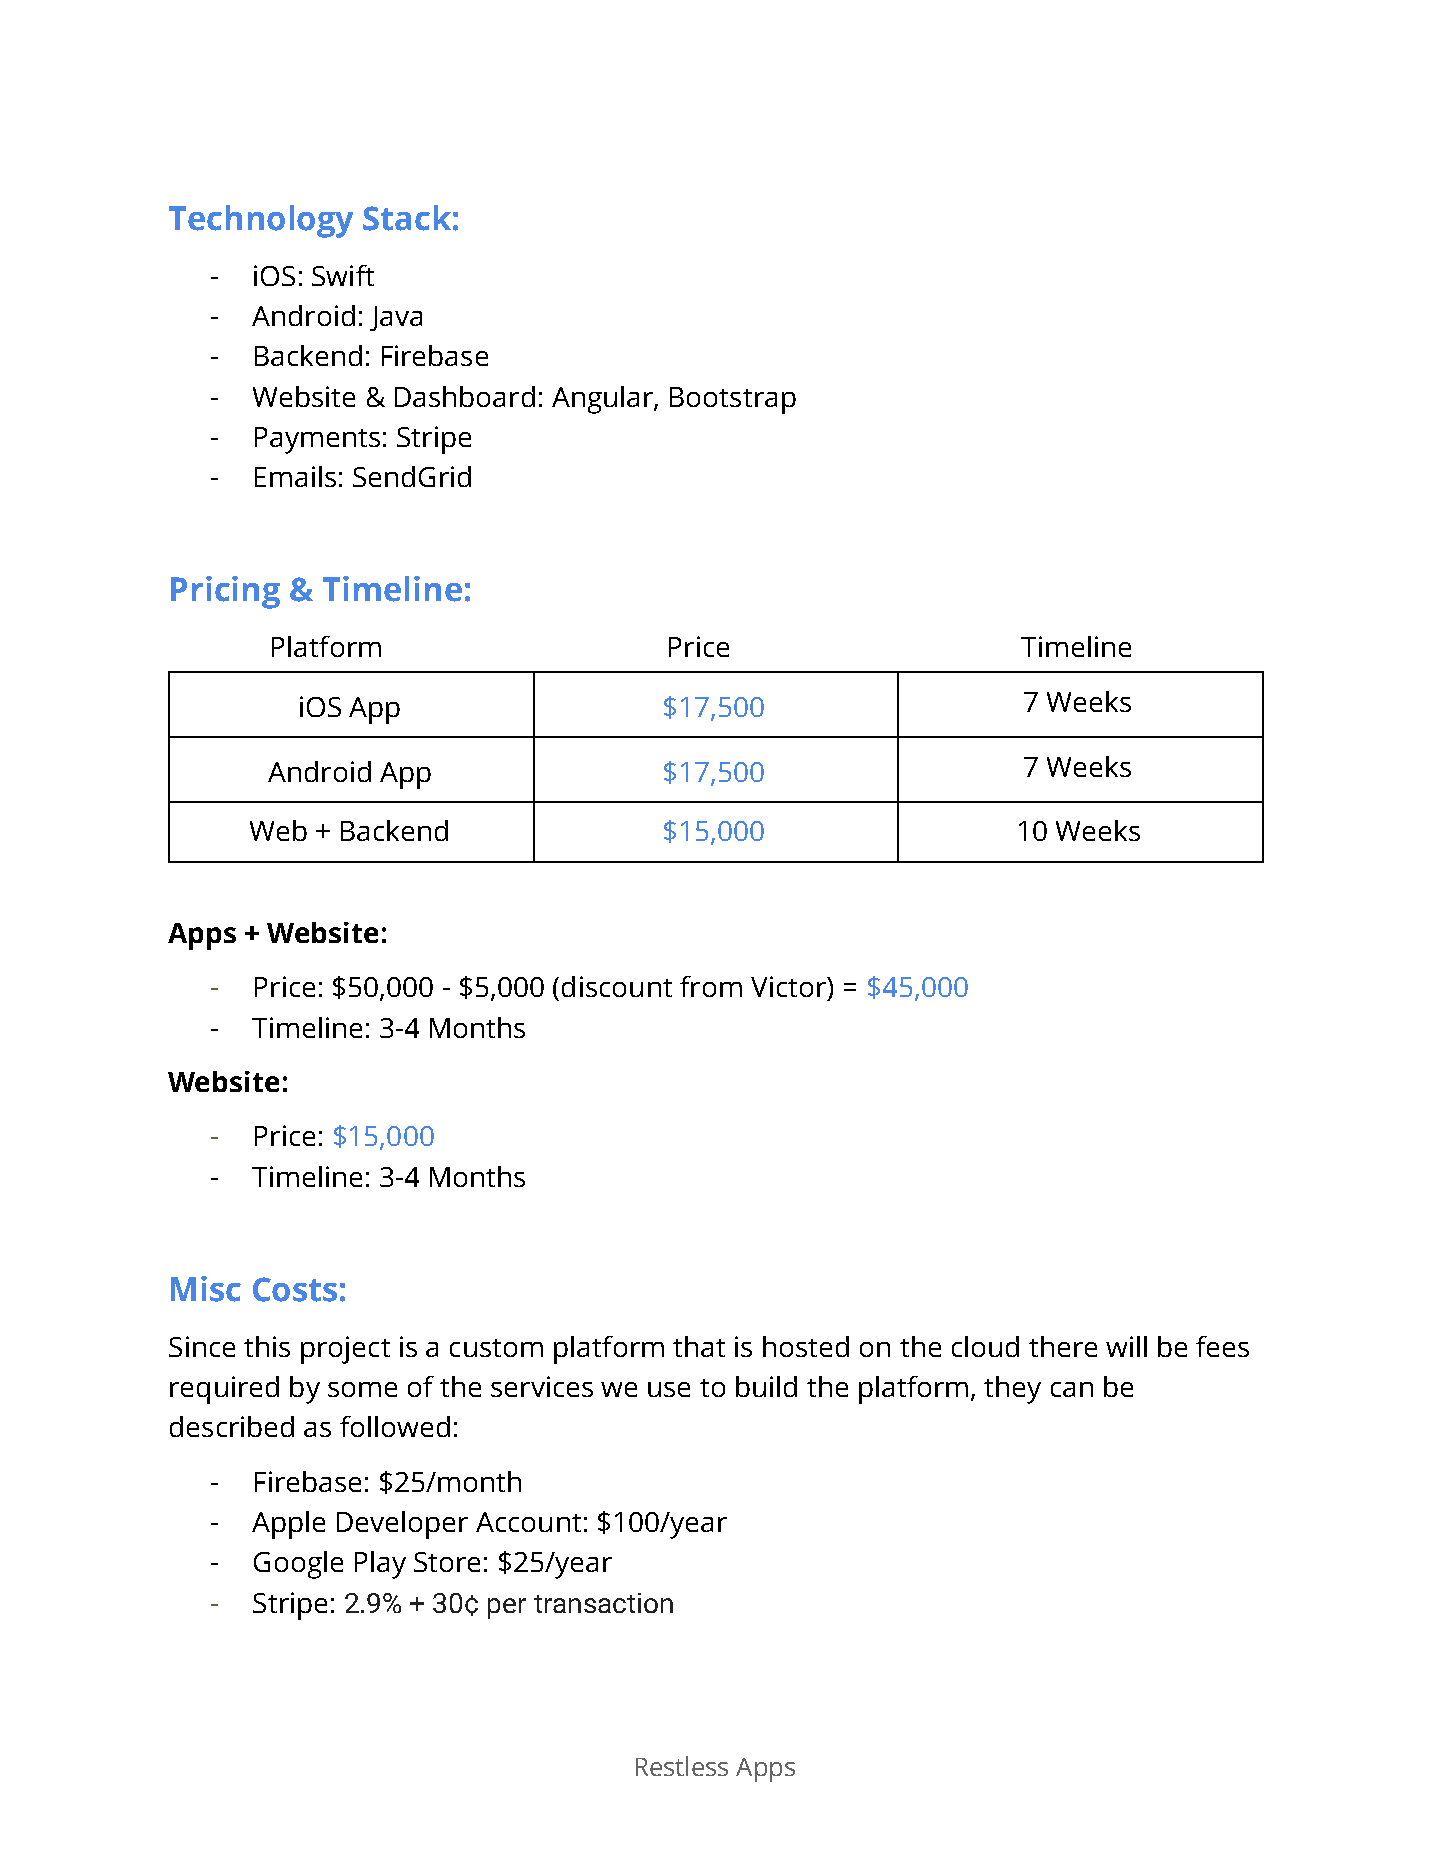 This image has height=1851, width=1430. I want to click on Swift, so click(343, 275).
